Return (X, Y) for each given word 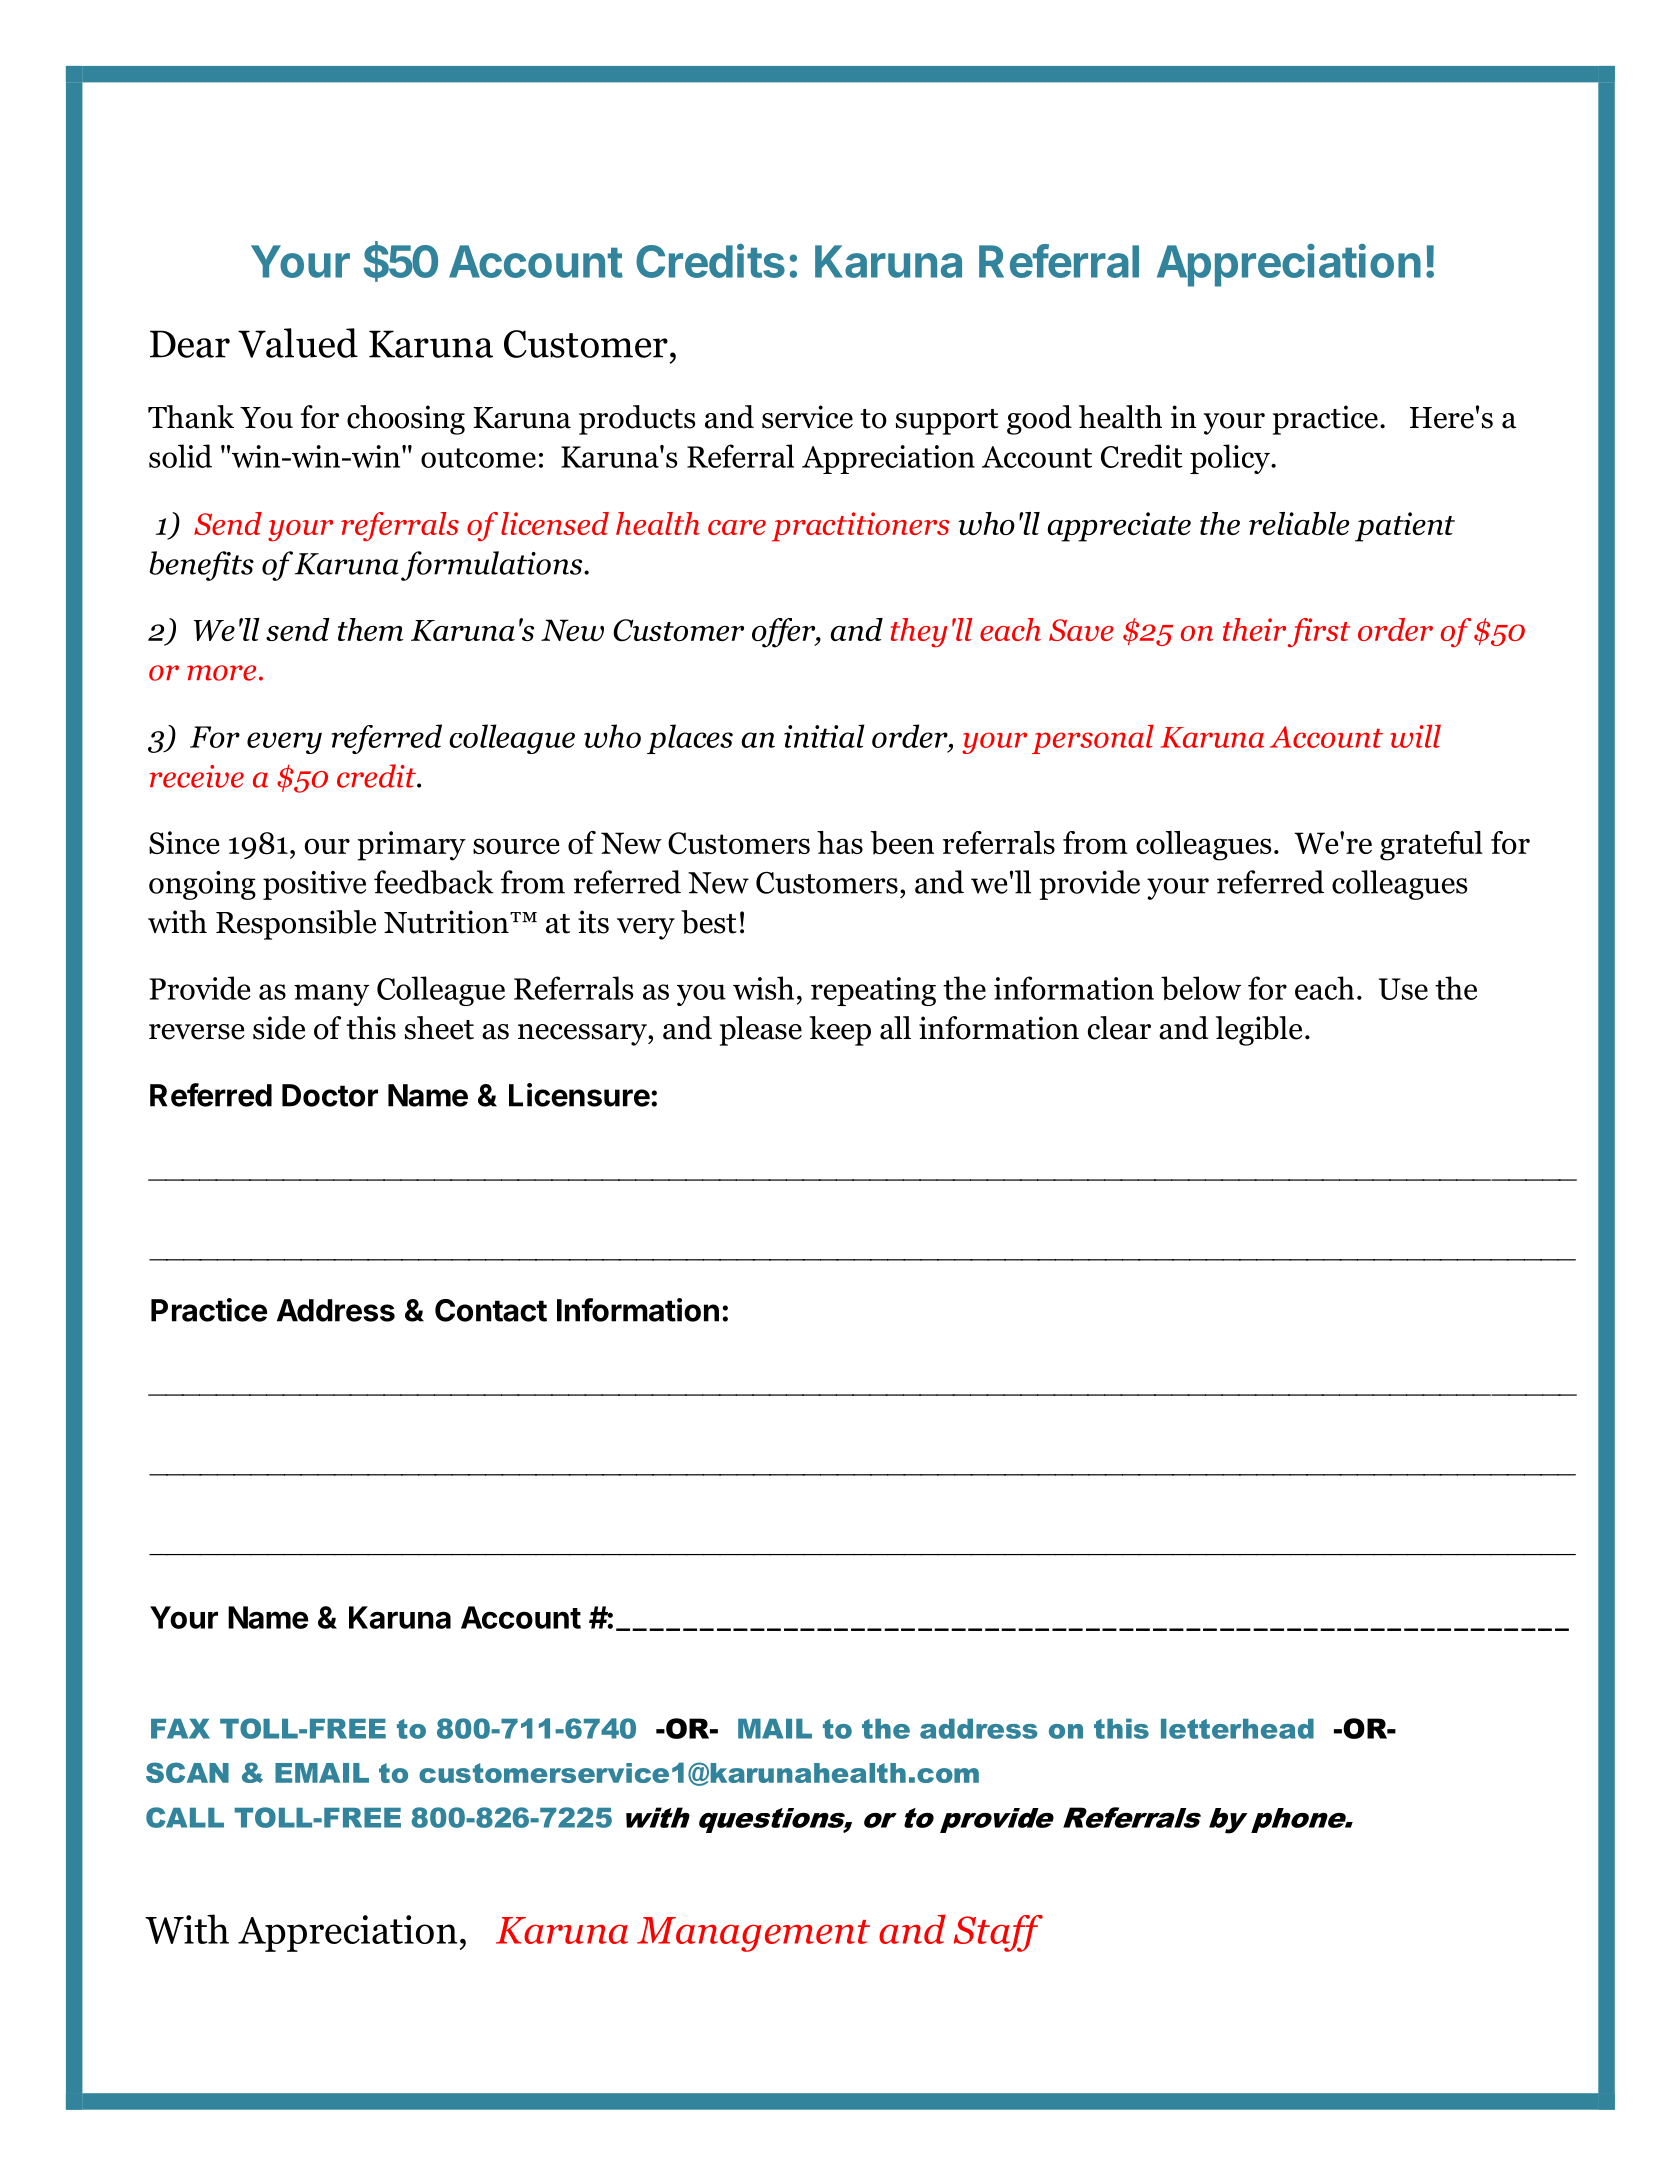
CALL (185, 1817)
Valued (298, 343)
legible (1259, 1031)
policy (1231, 459)
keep (840, 1031)
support (947, 422)
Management (753, 1934)
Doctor (330, 1095)
